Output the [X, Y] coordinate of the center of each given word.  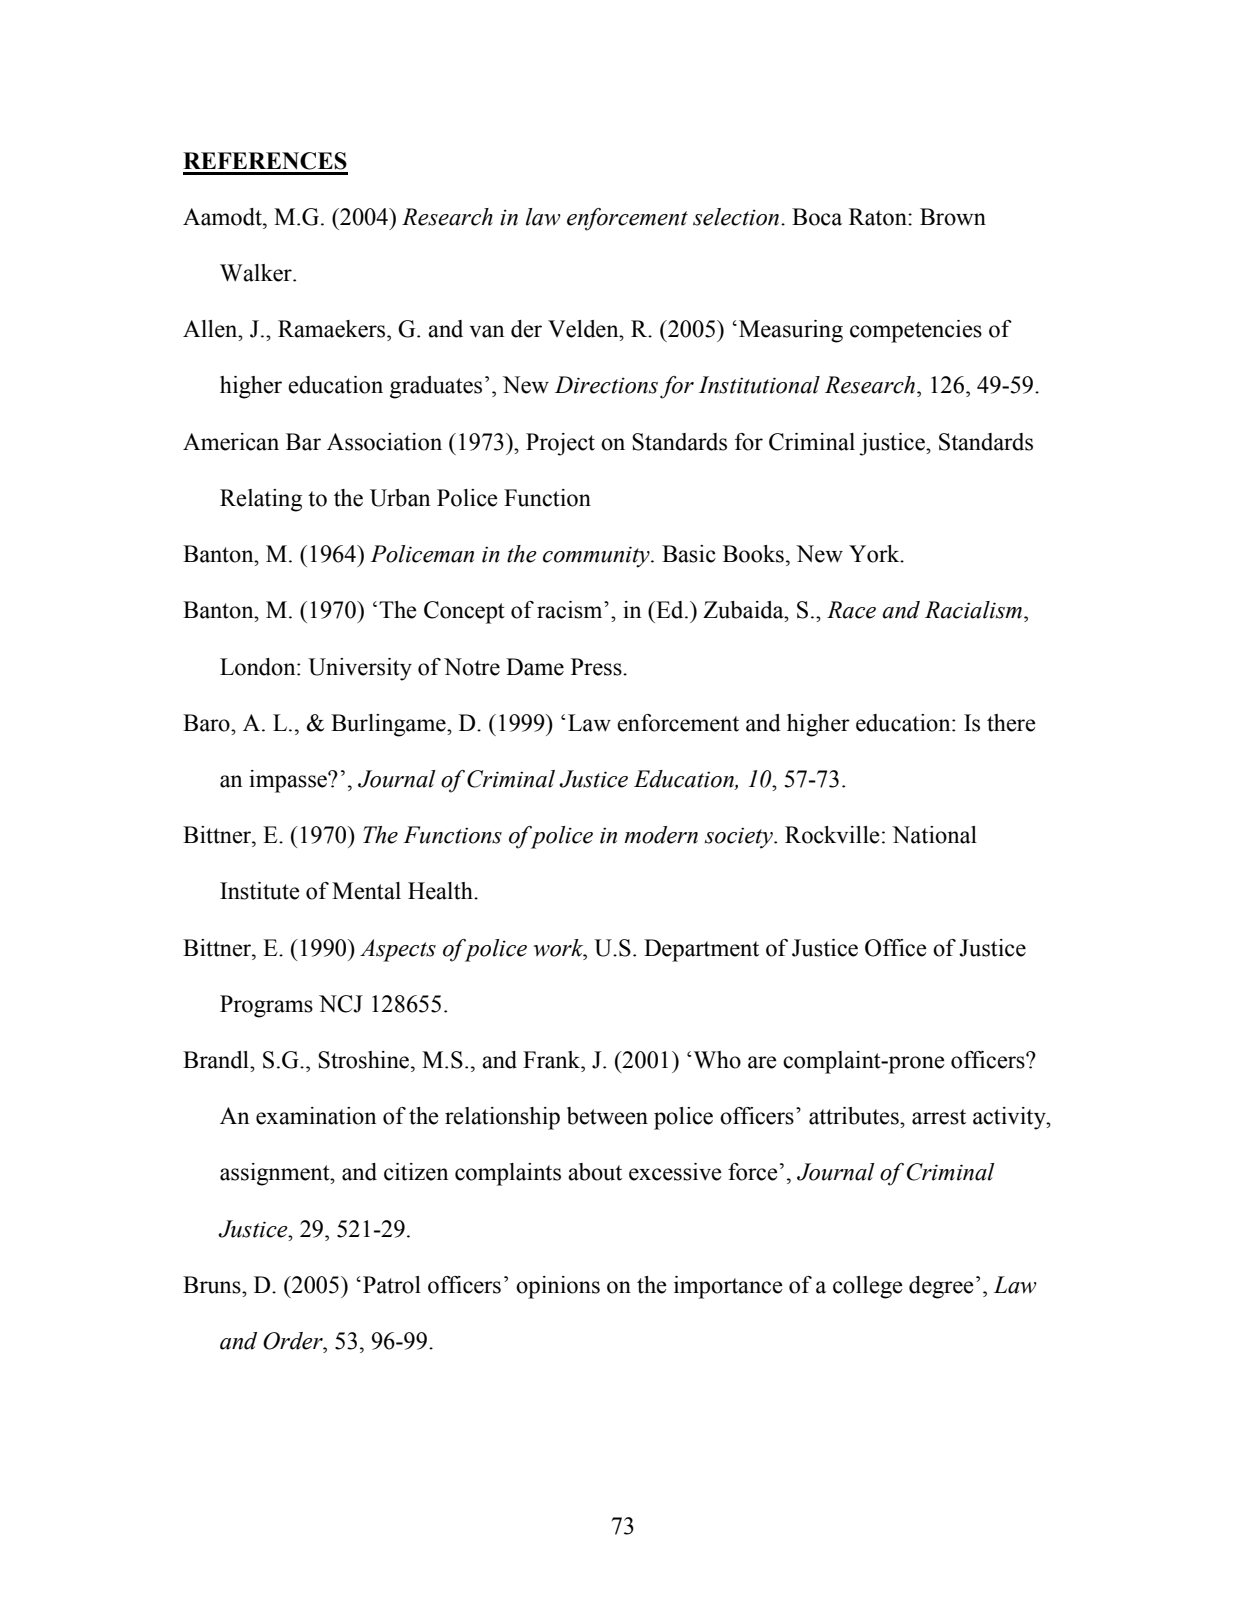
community [597, 557]
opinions [558, 1287]
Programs [266, 1006]
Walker [257, 273]
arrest [939, 1117]
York [875, 554]
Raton [879, 217]
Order [294, 1341]
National [934, 835]
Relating [261, 500]
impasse [289, 781]
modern [661, 835]
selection [737, 217]
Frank [553, 1060]
